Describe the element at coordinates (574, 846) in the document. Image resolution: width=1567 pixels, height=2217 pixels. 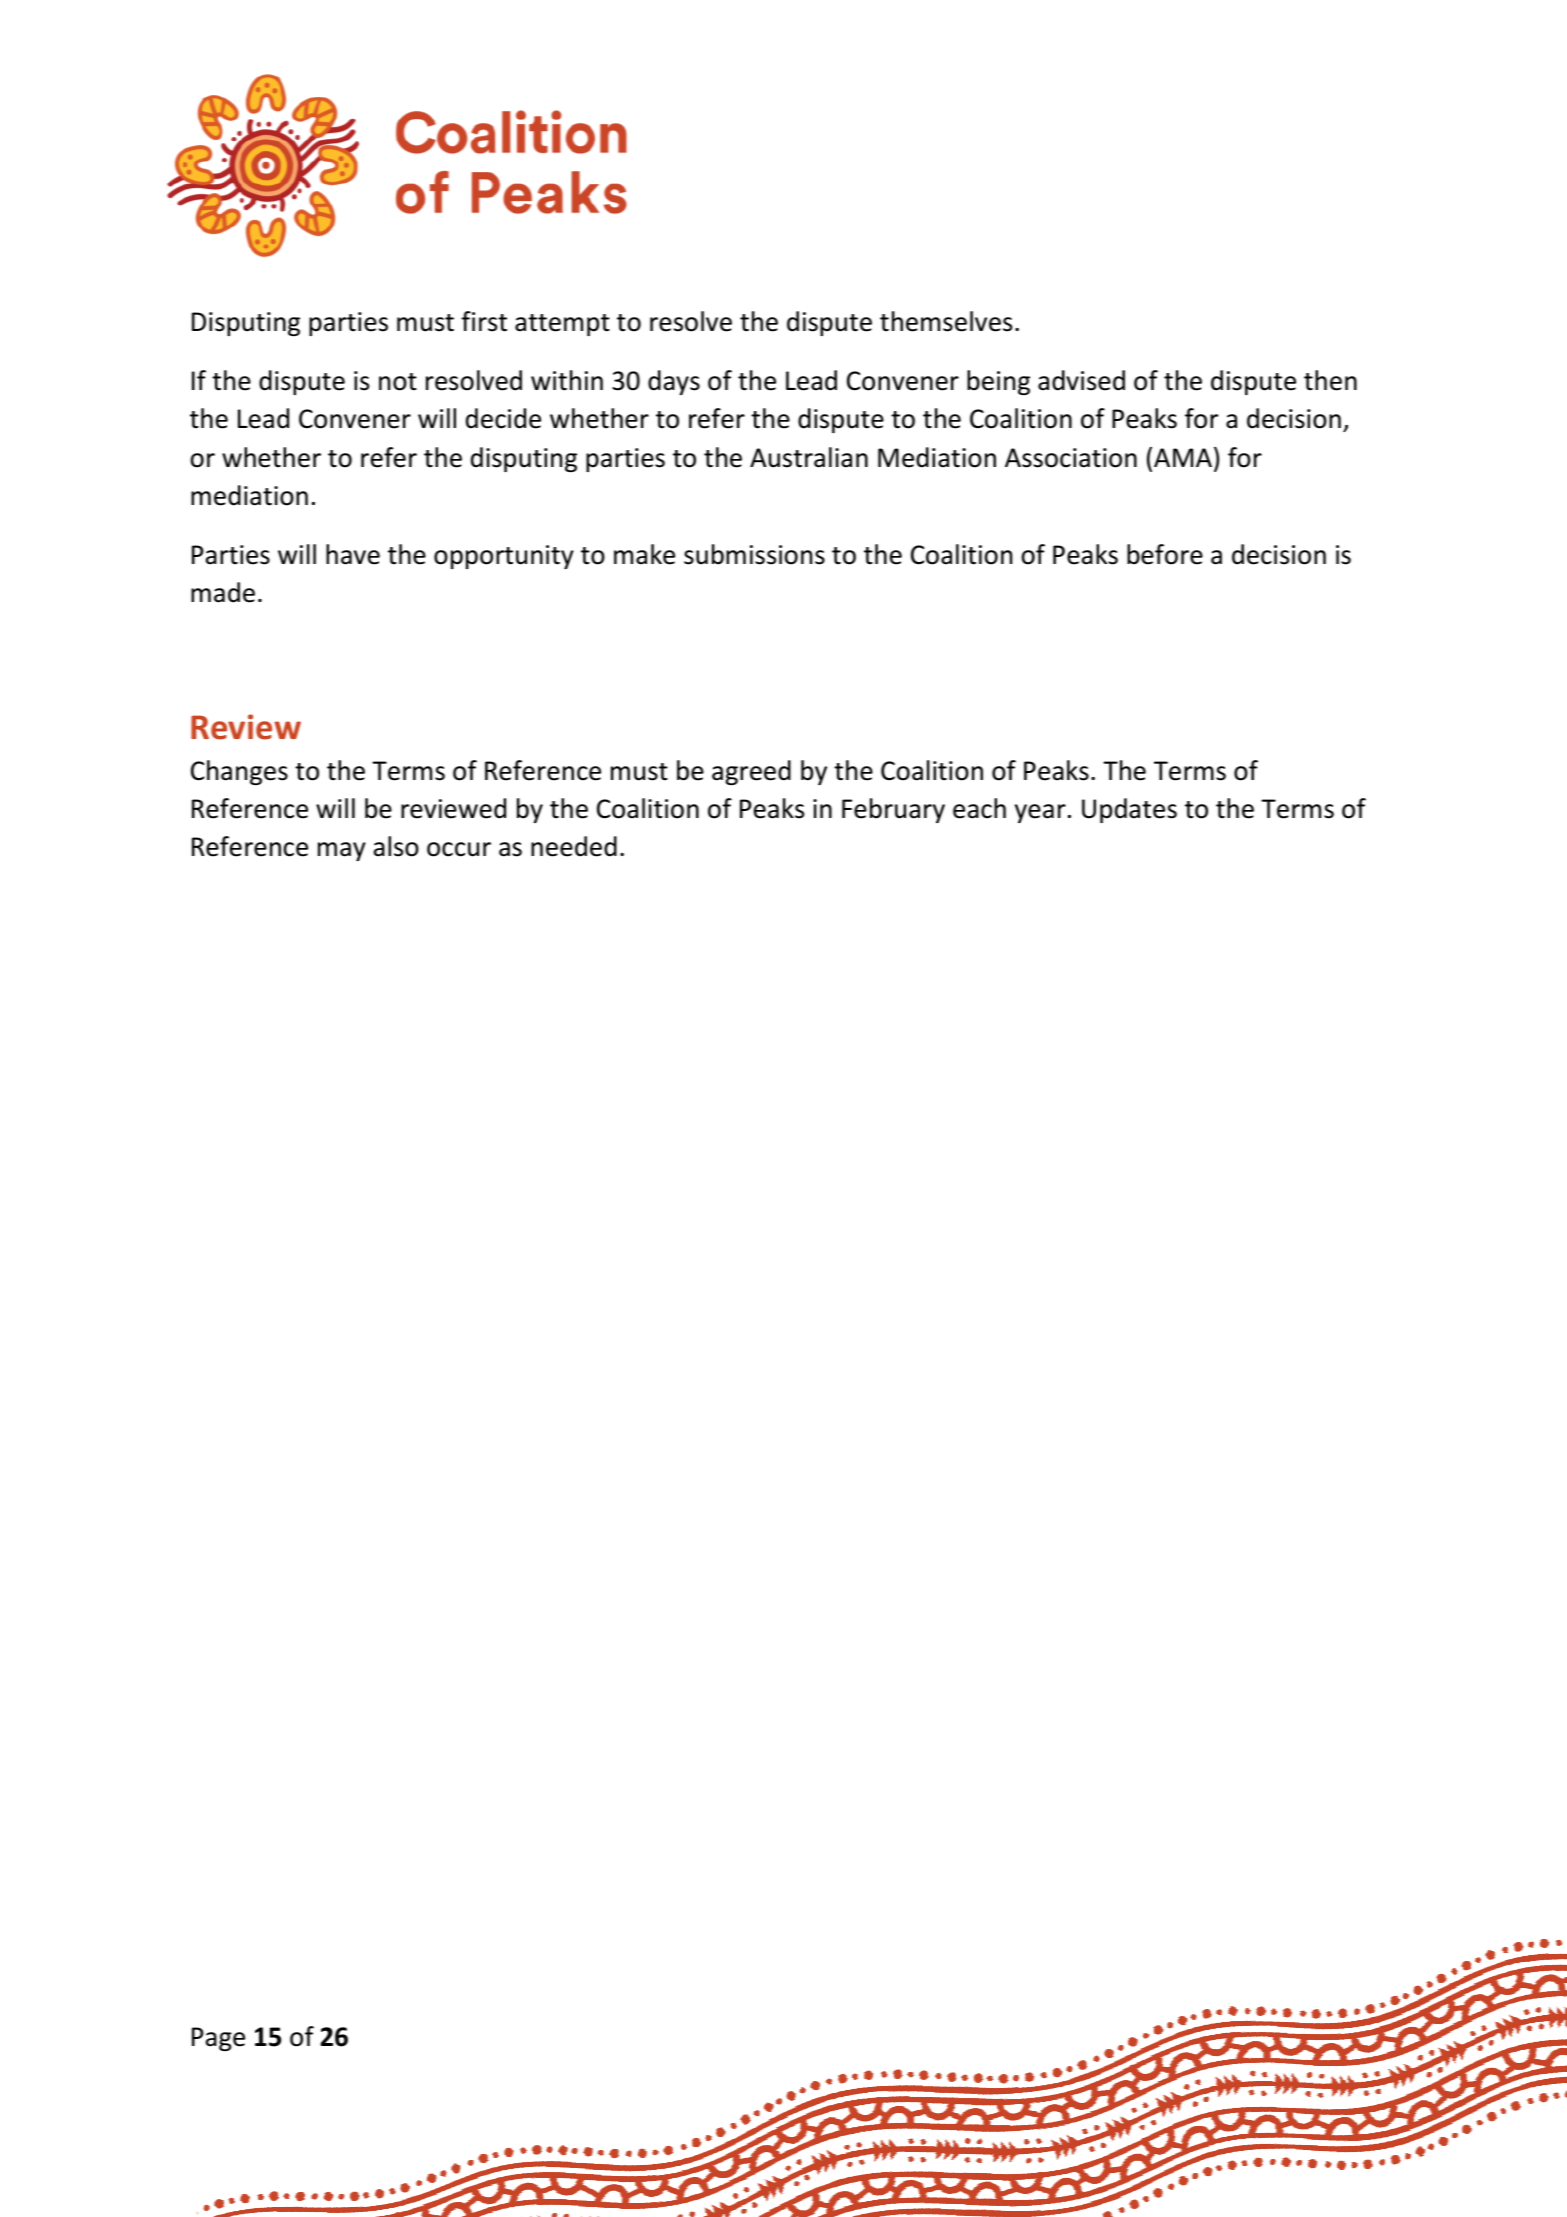
I see `needed` at that location.
